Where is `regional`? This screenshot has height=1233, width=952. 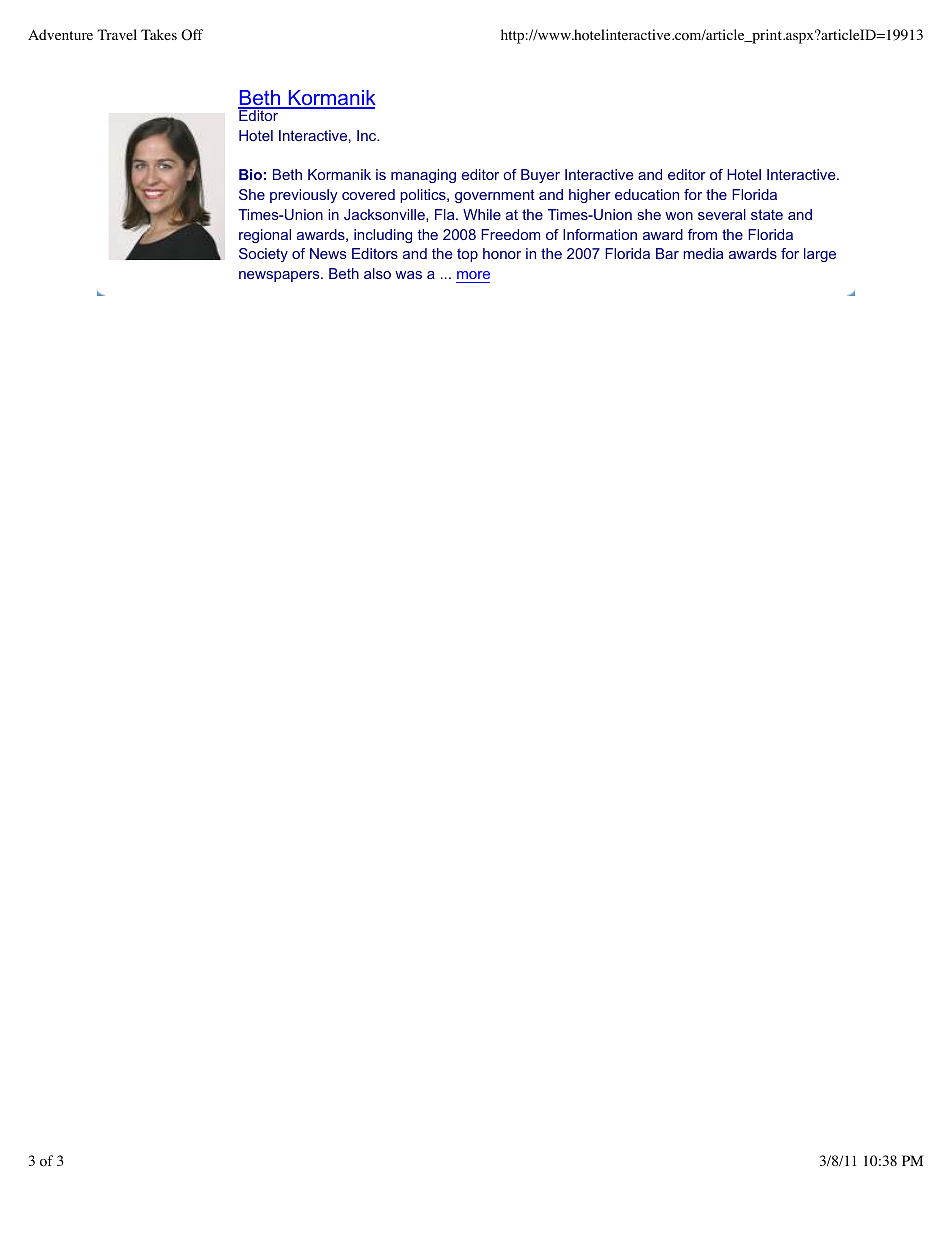
regional is located at coordinates (265, 236).
